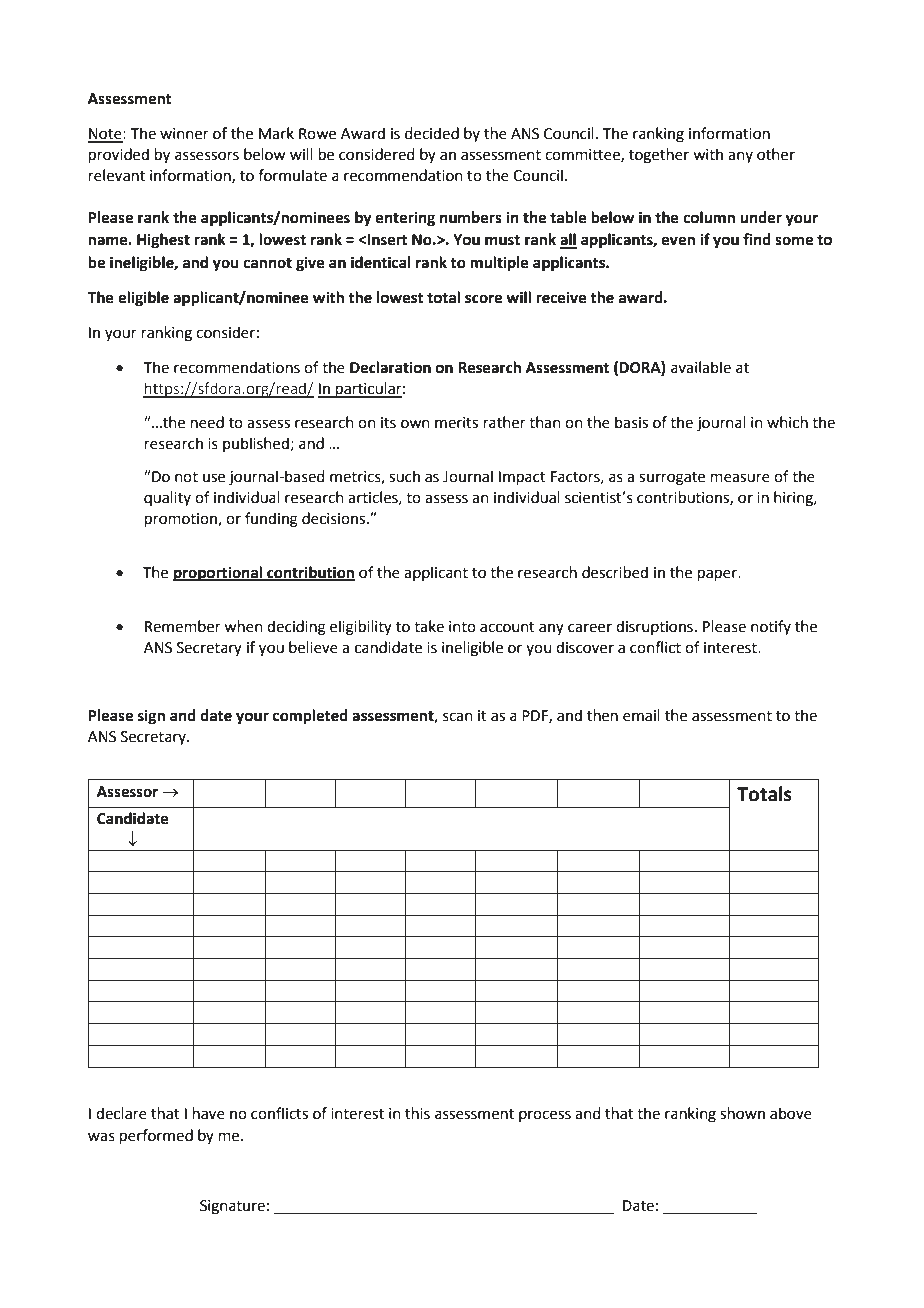 This page has height=1308, width=924. What do you see at coordinates (641, 715) in the page?
I see `email` at bounding box center [641, 715].
